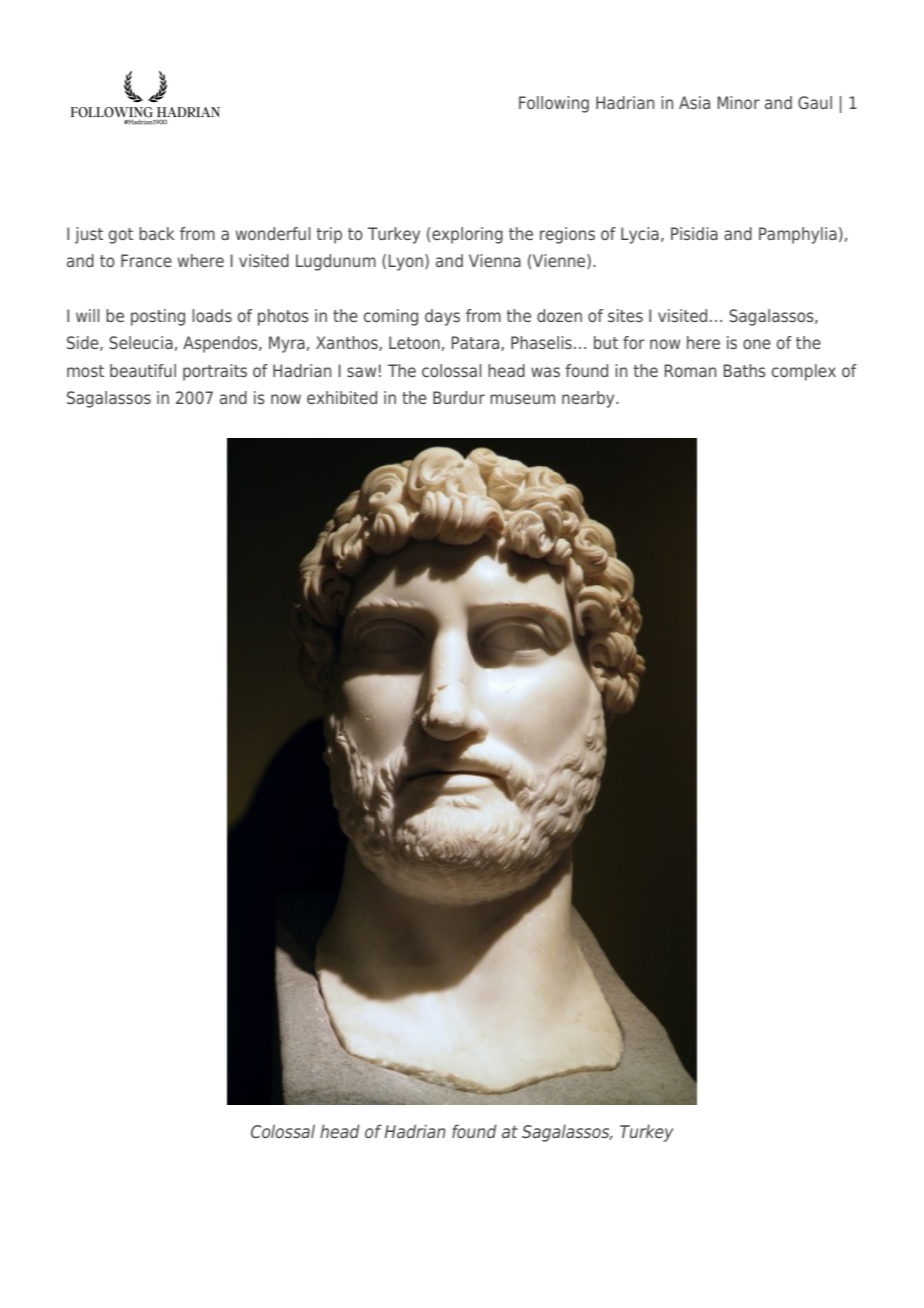 This screenshot has width=924, height=1308. Describe the element at coordinates (567, 235) in the screenshot. I see `regions` at that location.
